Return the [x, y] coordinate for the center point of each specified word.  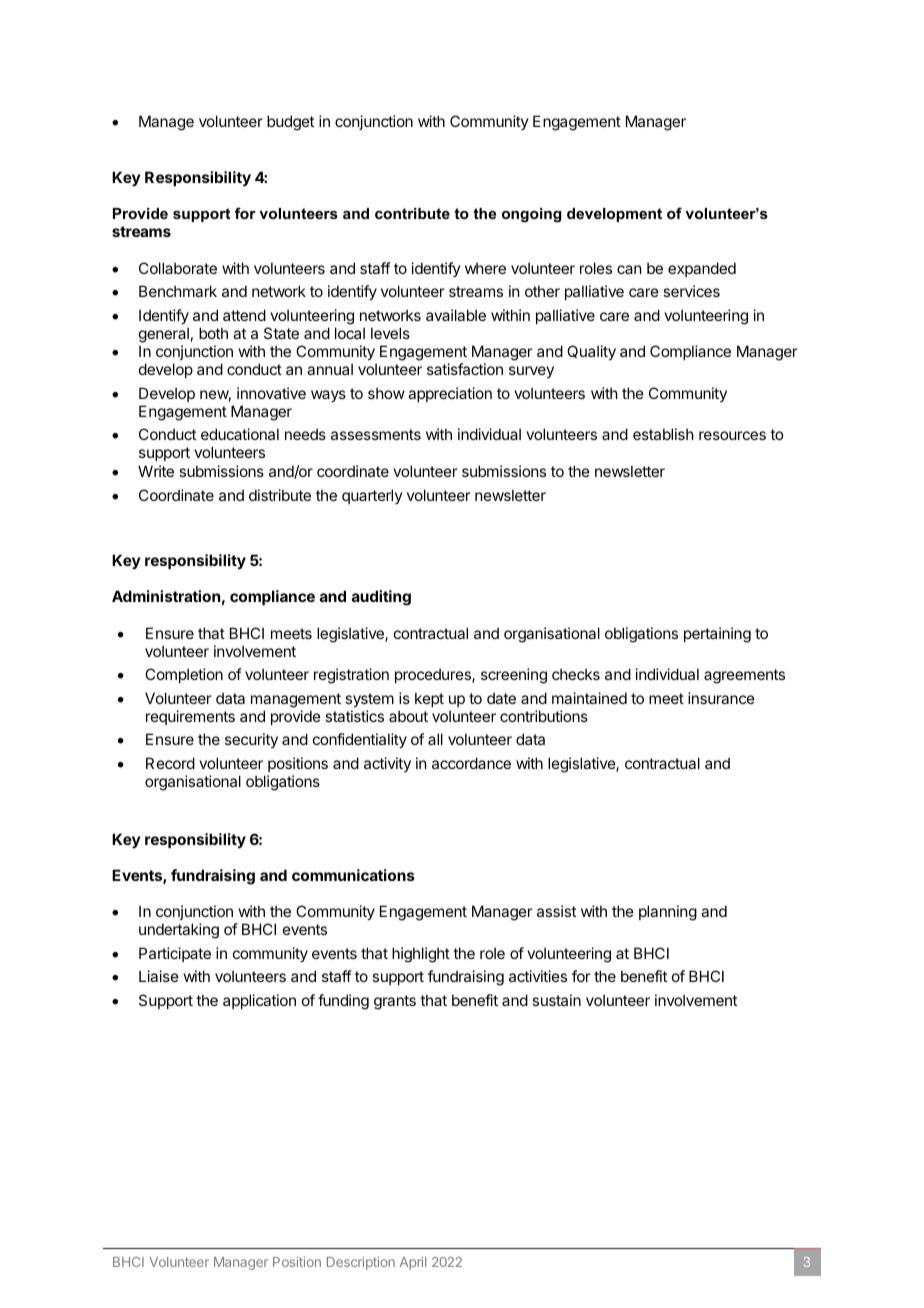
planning [668, 913]
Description [361, 1263]
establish [663, 434]
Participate [175, 954]
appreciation [450, 394]
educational [240, 434]
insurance [721, 698]
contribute [412, 213]
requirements [190, 717]
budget [290, 123]
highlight [421, 955]
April [413, 1263]
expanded [702, 269]
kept [429, 699]
